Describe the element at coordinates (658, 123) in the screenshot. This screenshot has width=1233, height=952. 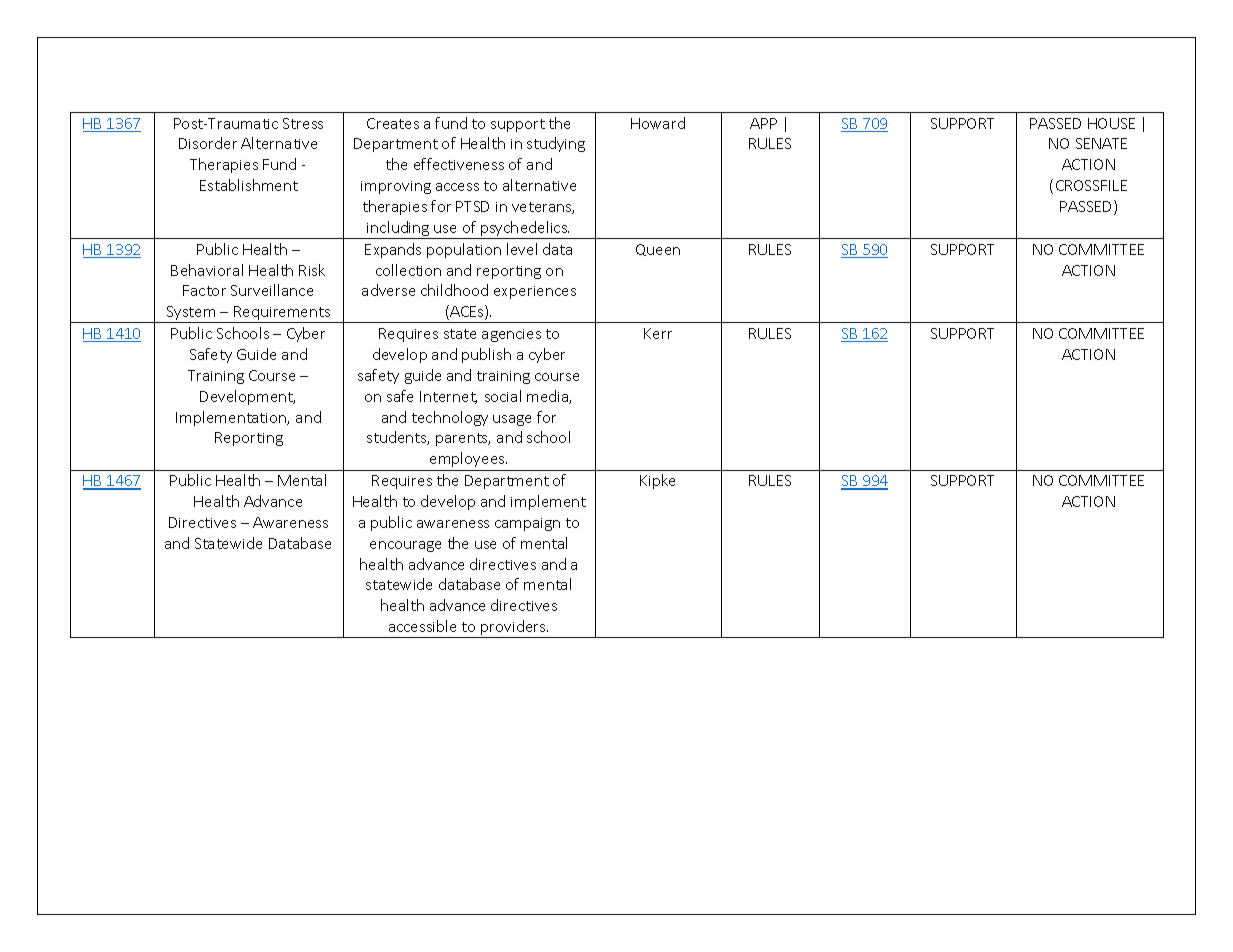
I see `Howard` at that location.
